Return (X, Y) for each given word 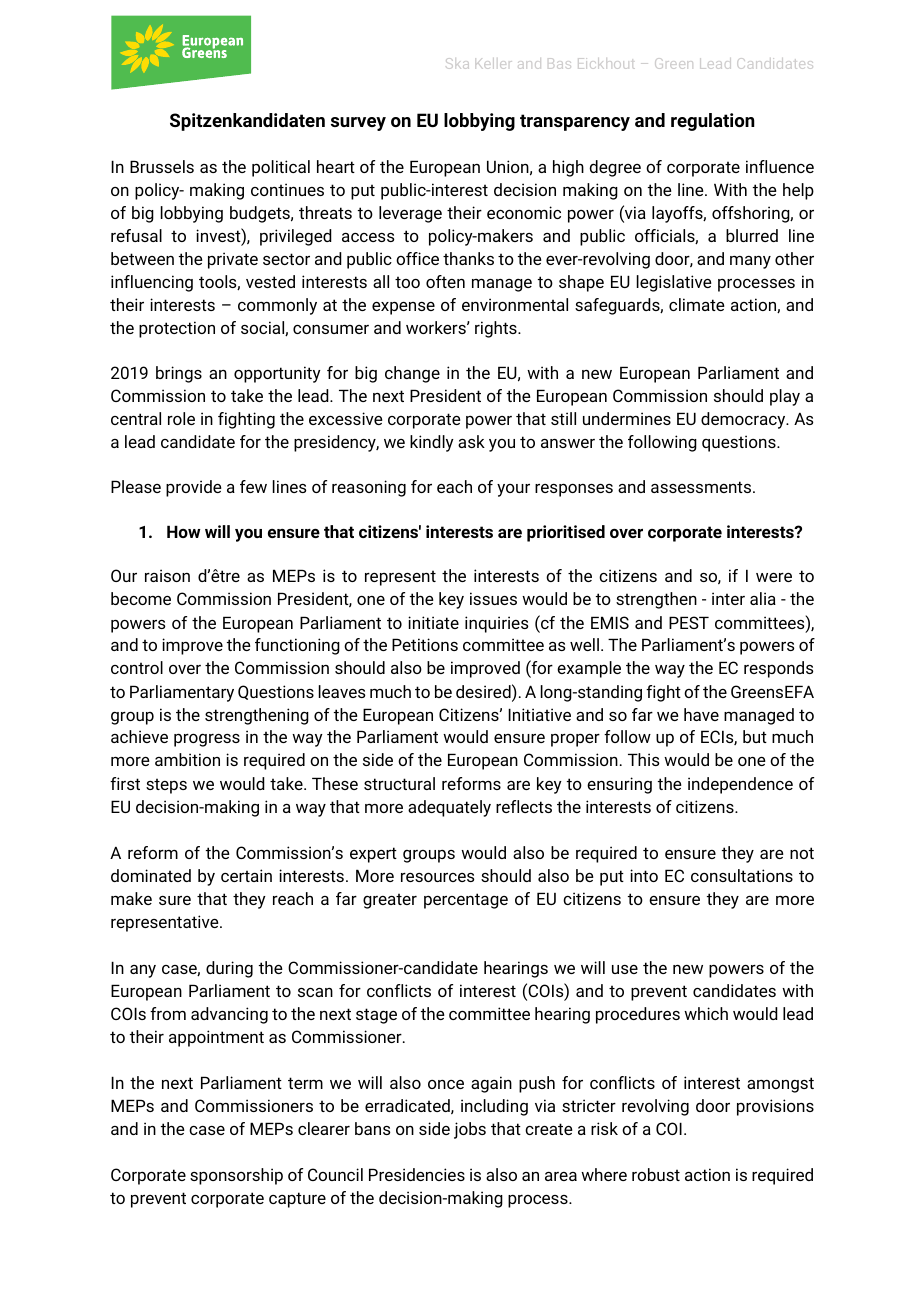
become (141, 598)
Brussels (162, 166)
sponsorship (236, 1176)
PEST (689, 622)
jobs (470, 1130)
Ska (457, 63)
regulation (713, 122)
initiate (433, 622)
